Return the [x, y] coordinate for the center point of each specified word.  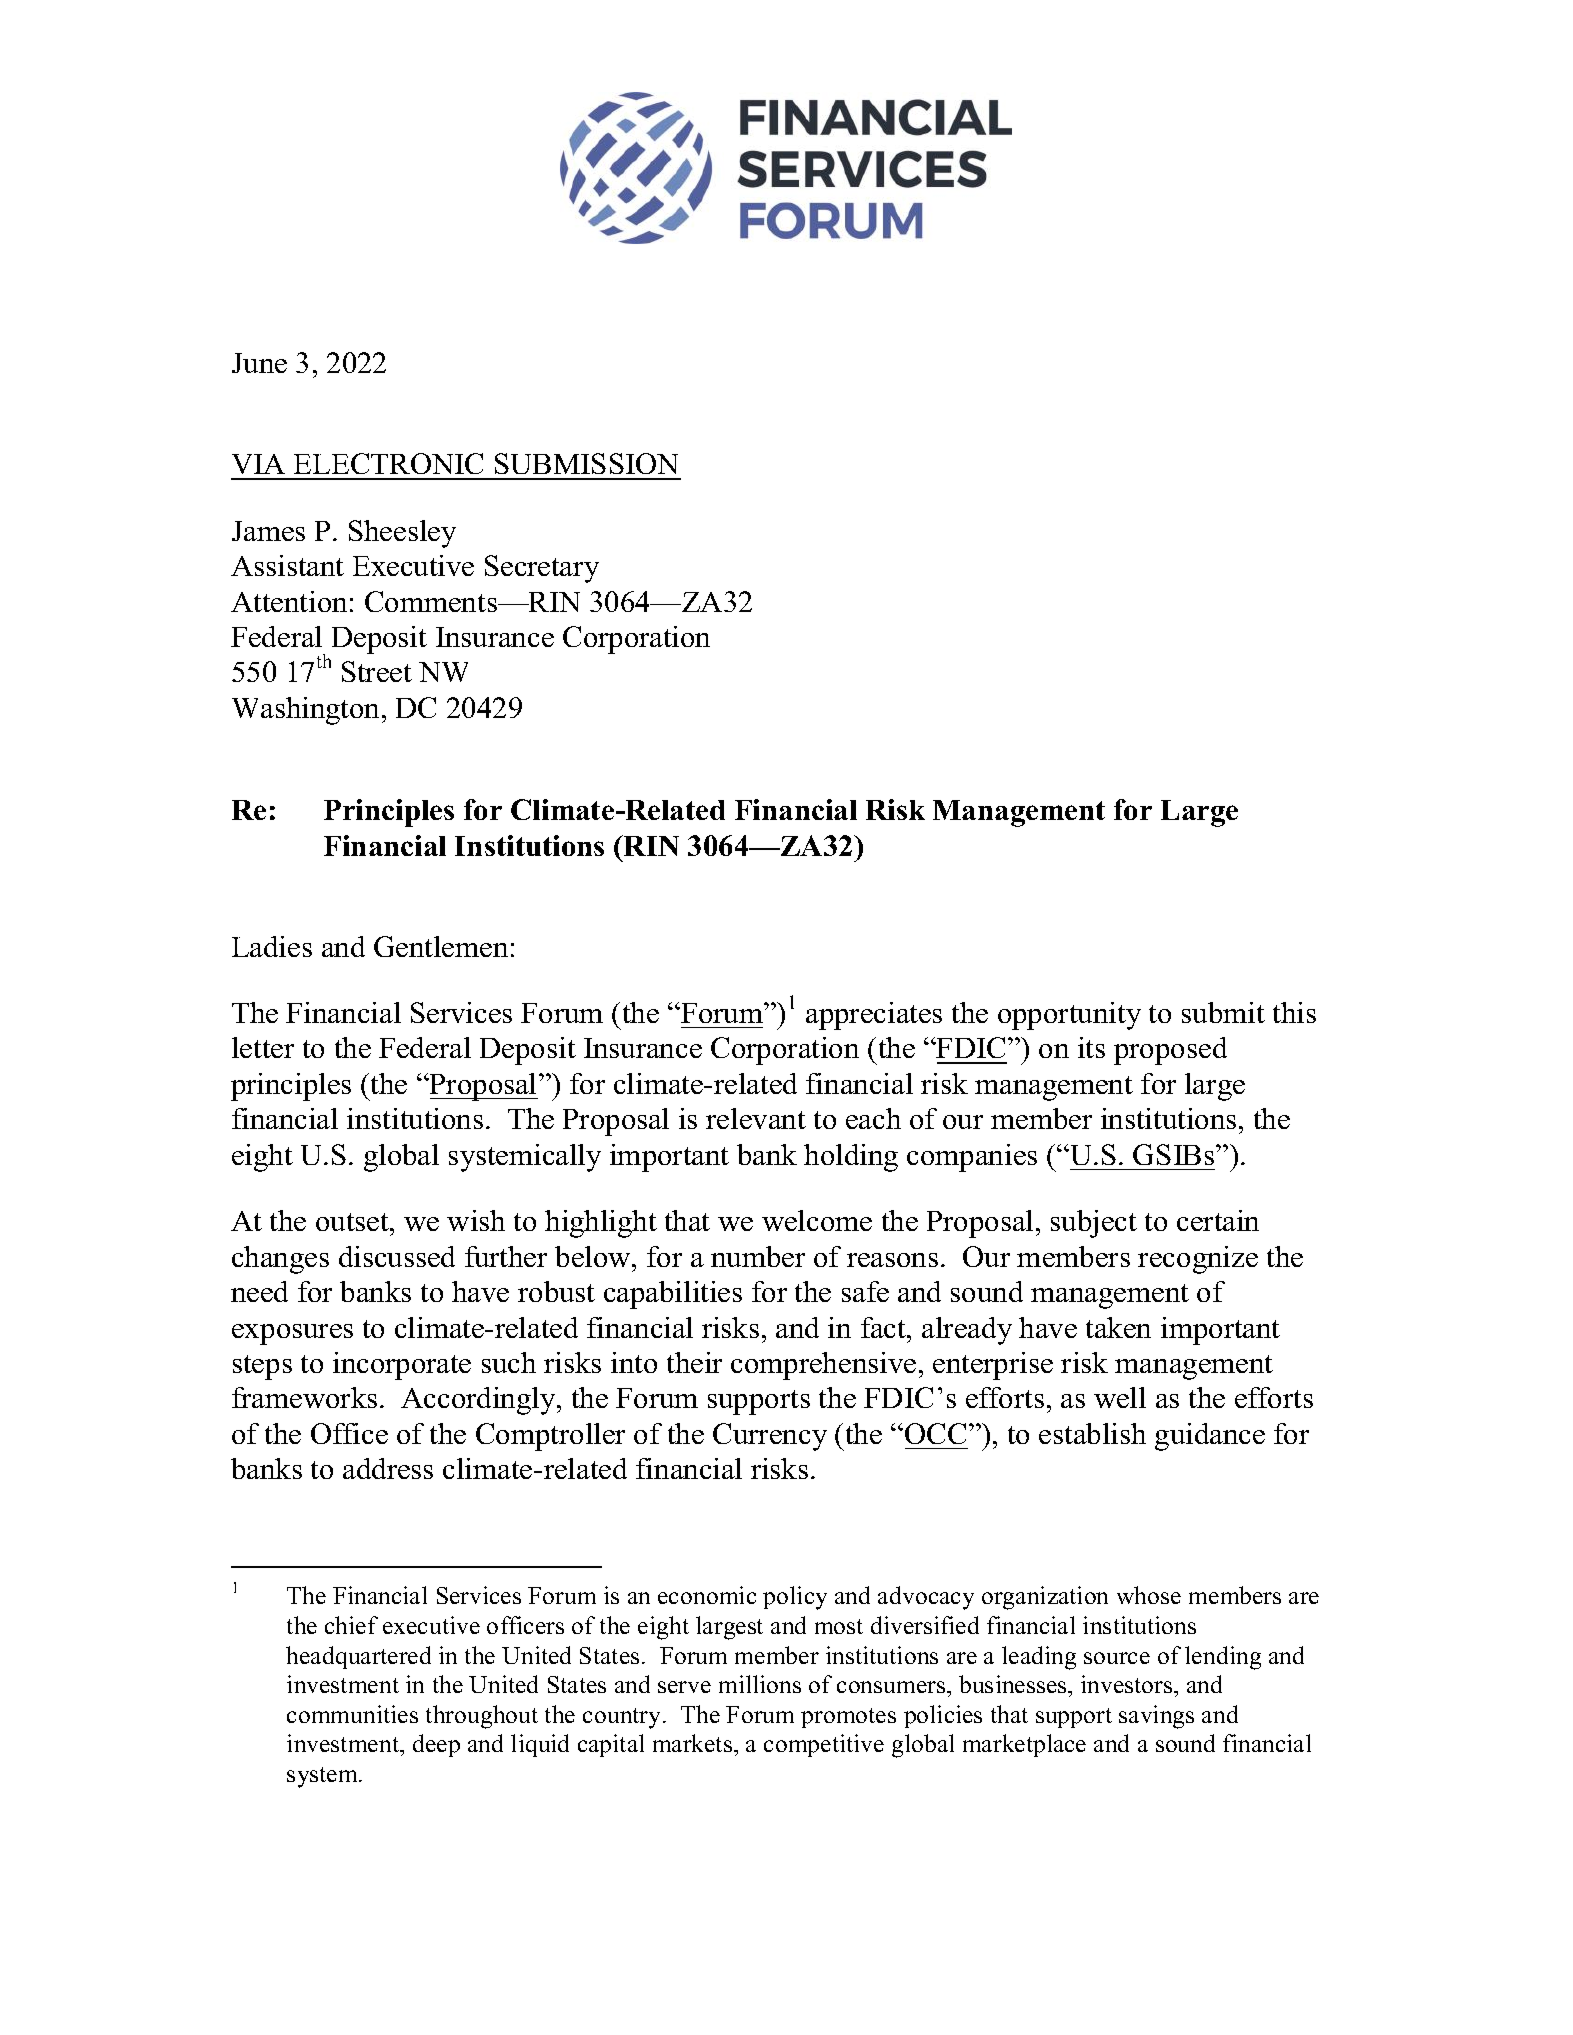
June [259, 363]
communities [352, 1714]
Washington [307, 711]
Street [377, 671]
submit [1223, 1012]
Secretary [542, 569]
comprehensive [823, 1366]
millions [760, 1684]
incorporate [402, 1366]
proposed [1170, 1051]
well [1120, 1397]
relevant [756, 1118]
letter [263, 1047]
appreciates [874, 1016]
